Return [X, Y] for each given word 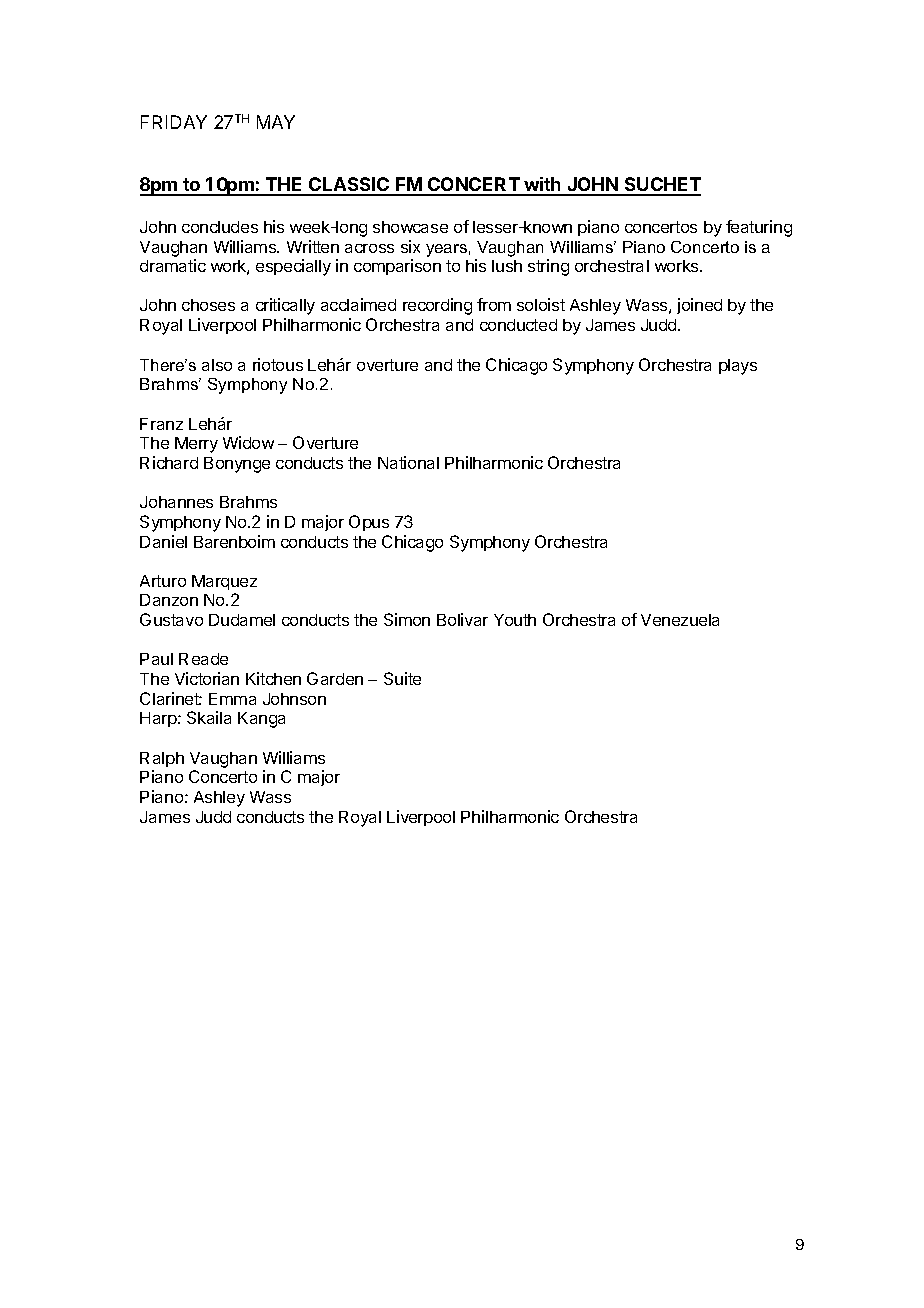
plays [738, 367]
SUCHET [661, 186]
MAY [276, 122]
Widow [248, 442]
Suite [402, 678]
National [408, 462]
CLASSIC [349, 186]
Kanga [261, 720]
